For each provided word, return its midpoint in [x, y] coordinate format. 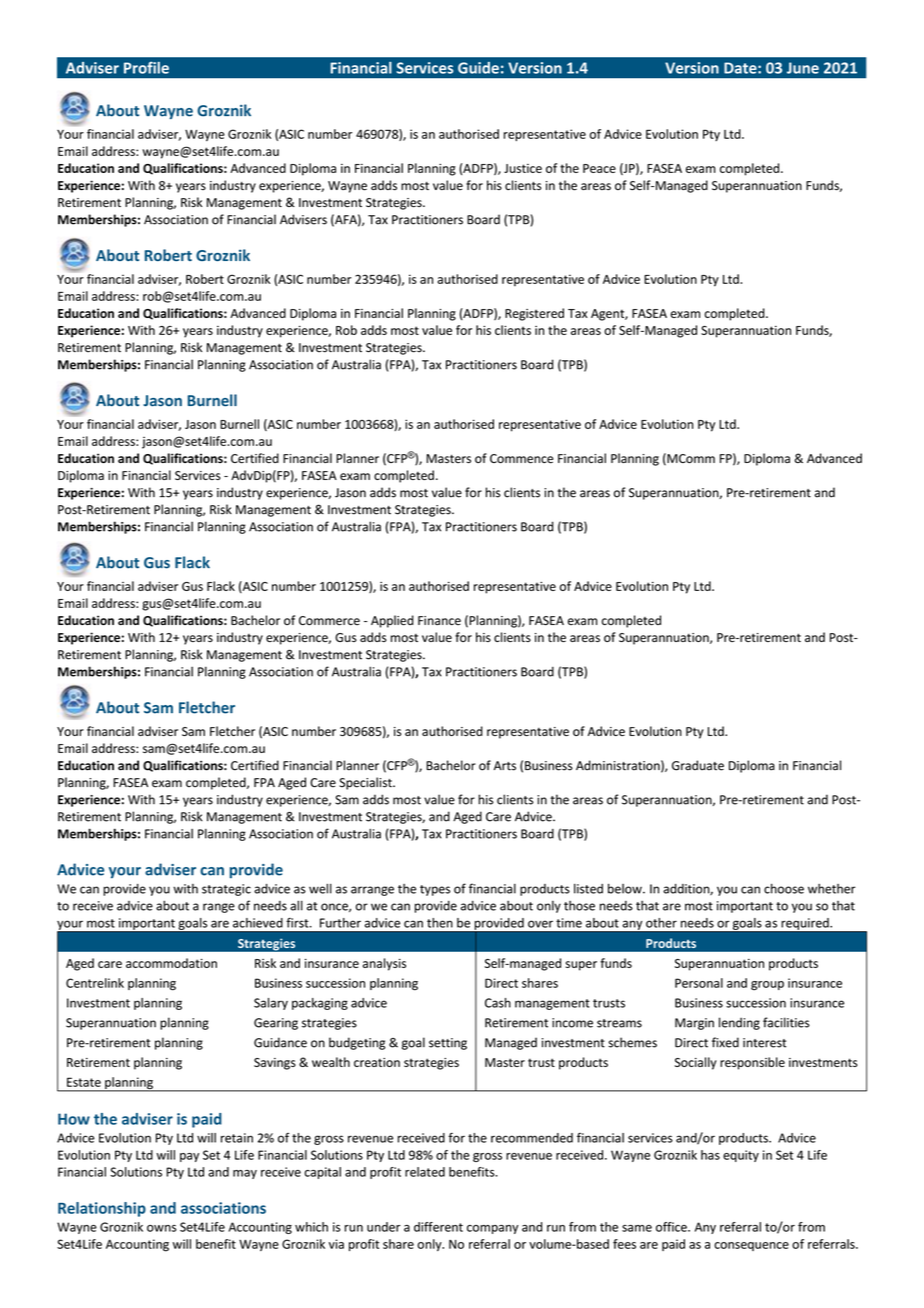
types [435, 890]
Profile [146, 68]
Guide [478, 68]
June [803, 68]
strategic [226, 890]
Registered [534, 314]
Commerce [329, 621]
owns [161, 1228]
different [438, 1227]
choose [784, 888]
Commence [521, 459]
